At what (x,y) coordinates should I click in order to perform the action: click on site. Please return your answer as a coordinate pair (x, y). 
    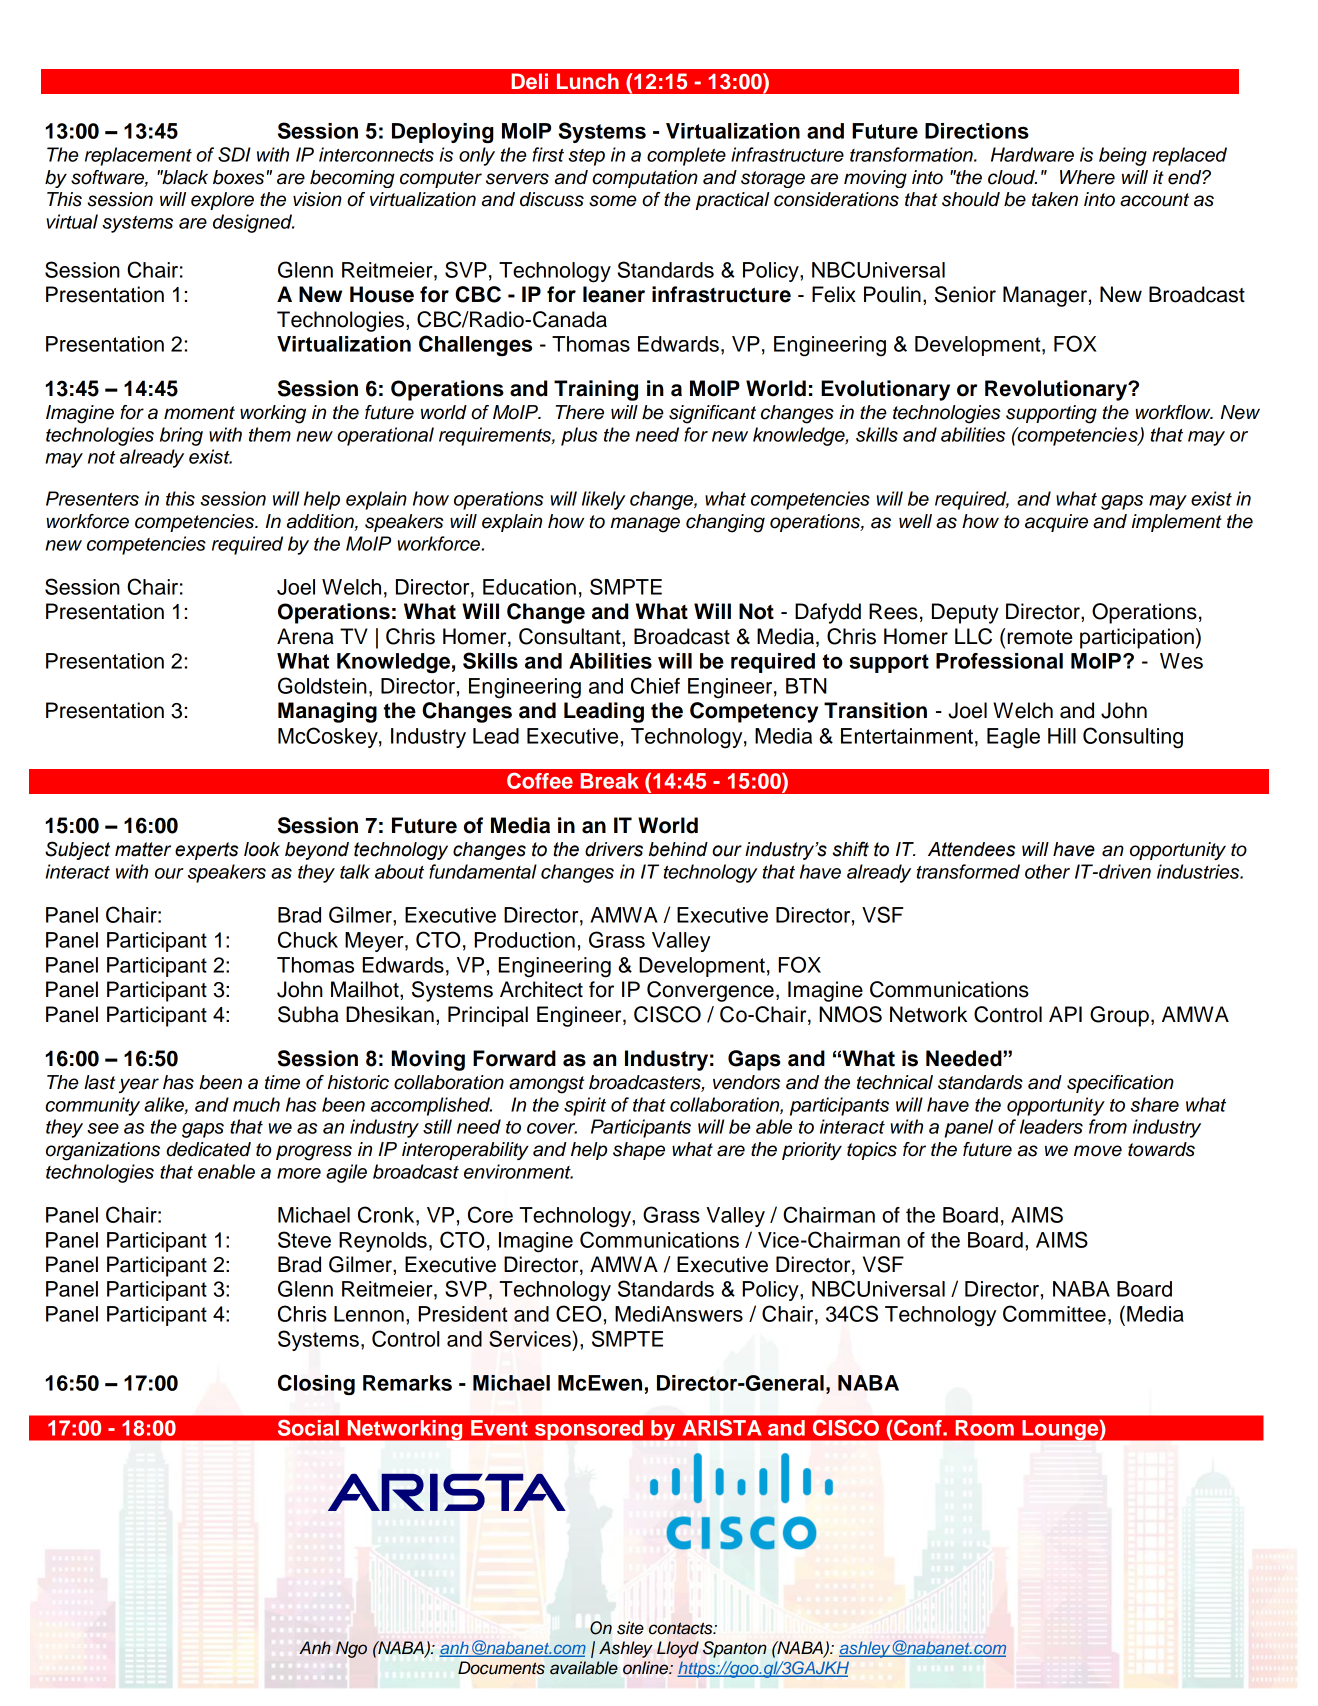
    Looking at the image, I should click on (630, 1628).
